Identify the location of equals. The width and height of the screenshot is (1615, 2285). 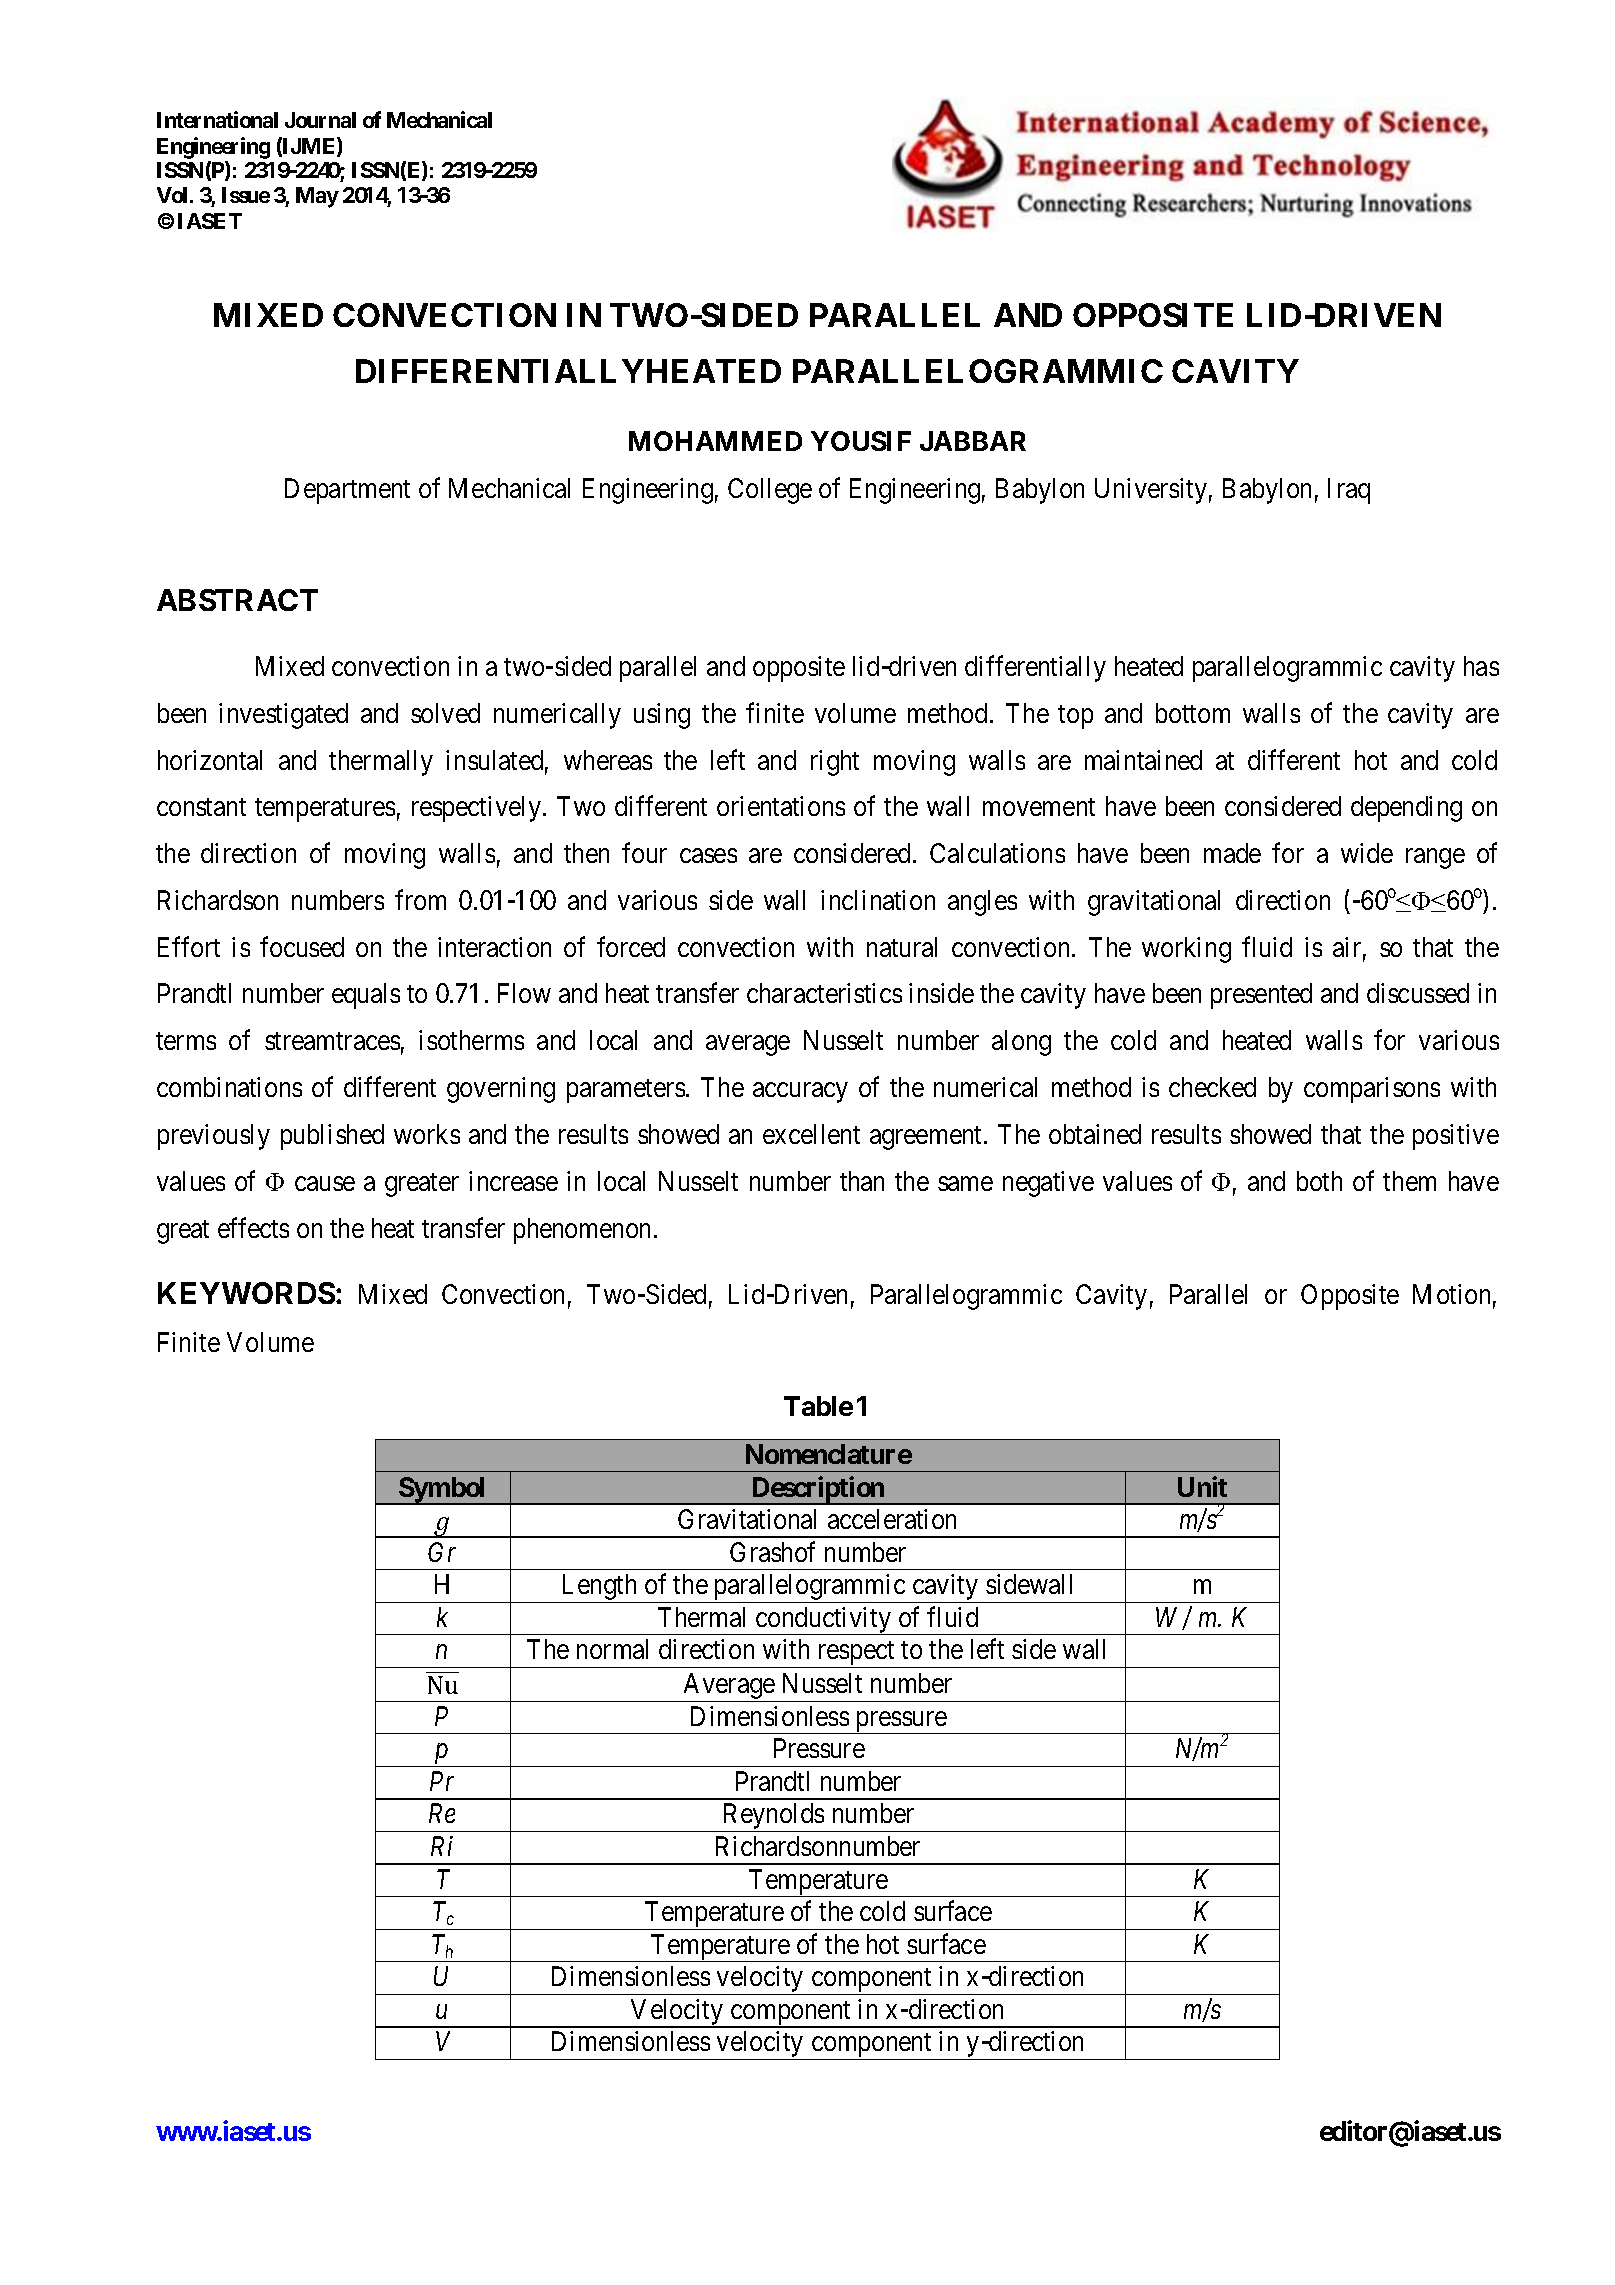
(366, 996).
